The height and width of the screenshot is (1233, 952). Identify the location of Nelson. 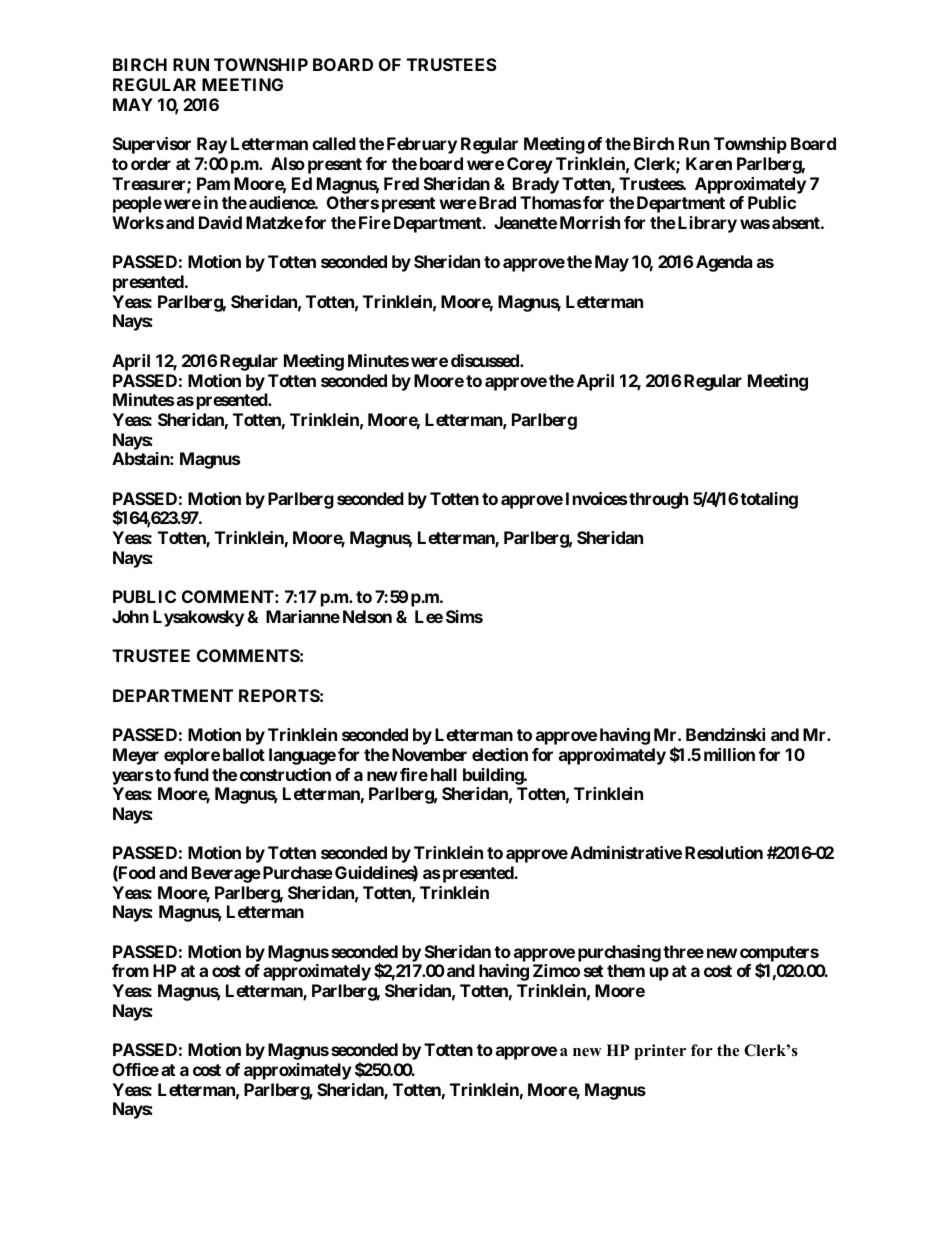
(367, 616).
